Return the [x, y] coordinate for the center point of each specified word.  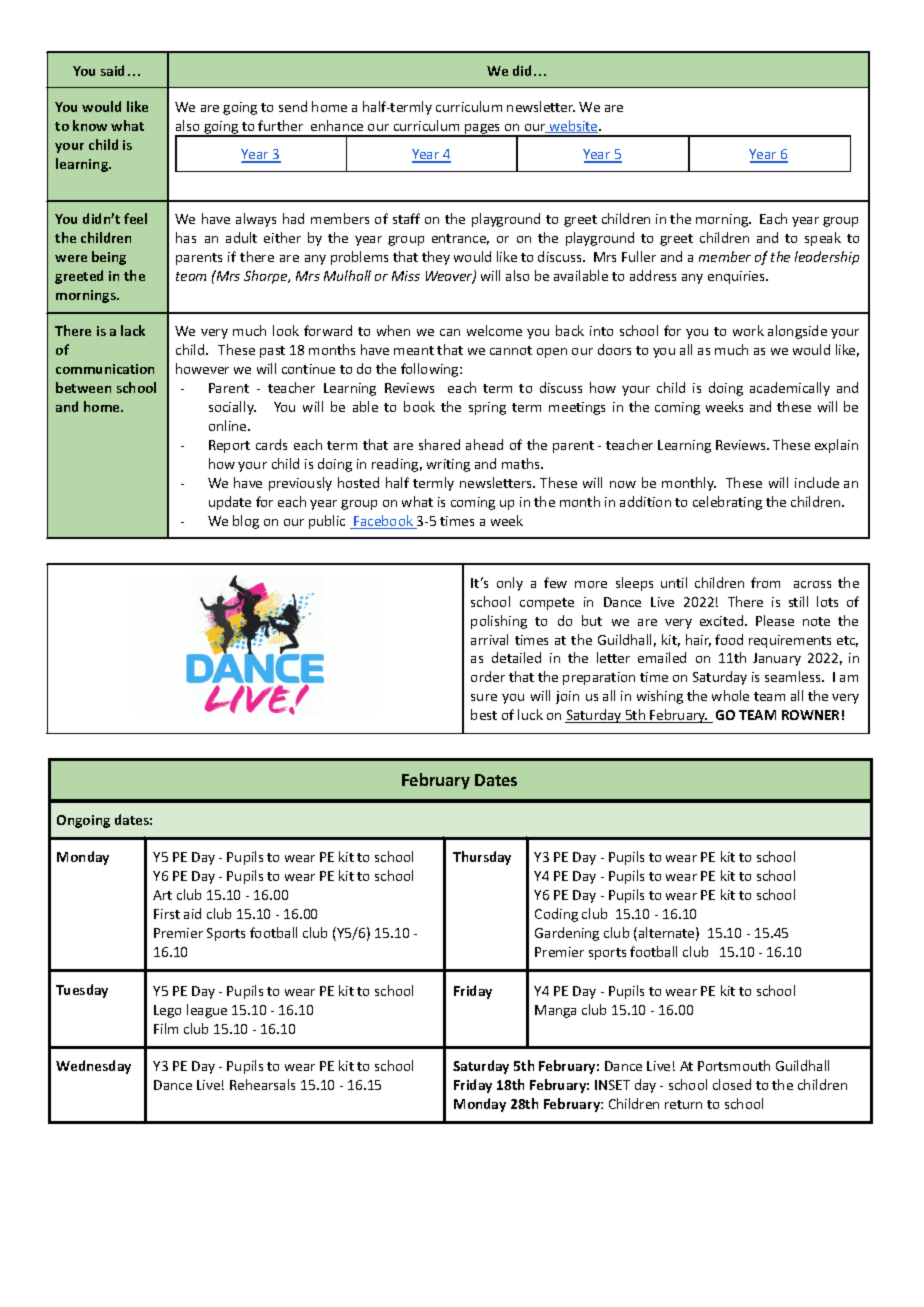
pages [483, 130]
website [573, 126]
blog [246, 522]
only [510, 584]
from [765, 582]
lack [133, 330]
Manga [555, 1011]
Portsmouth [734, 1065]
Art [162, 895]
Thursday [482, 858]
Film [166, 1028]
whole [730, 695]
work [748, 330]
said [112, 70]
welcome [494, 330]
